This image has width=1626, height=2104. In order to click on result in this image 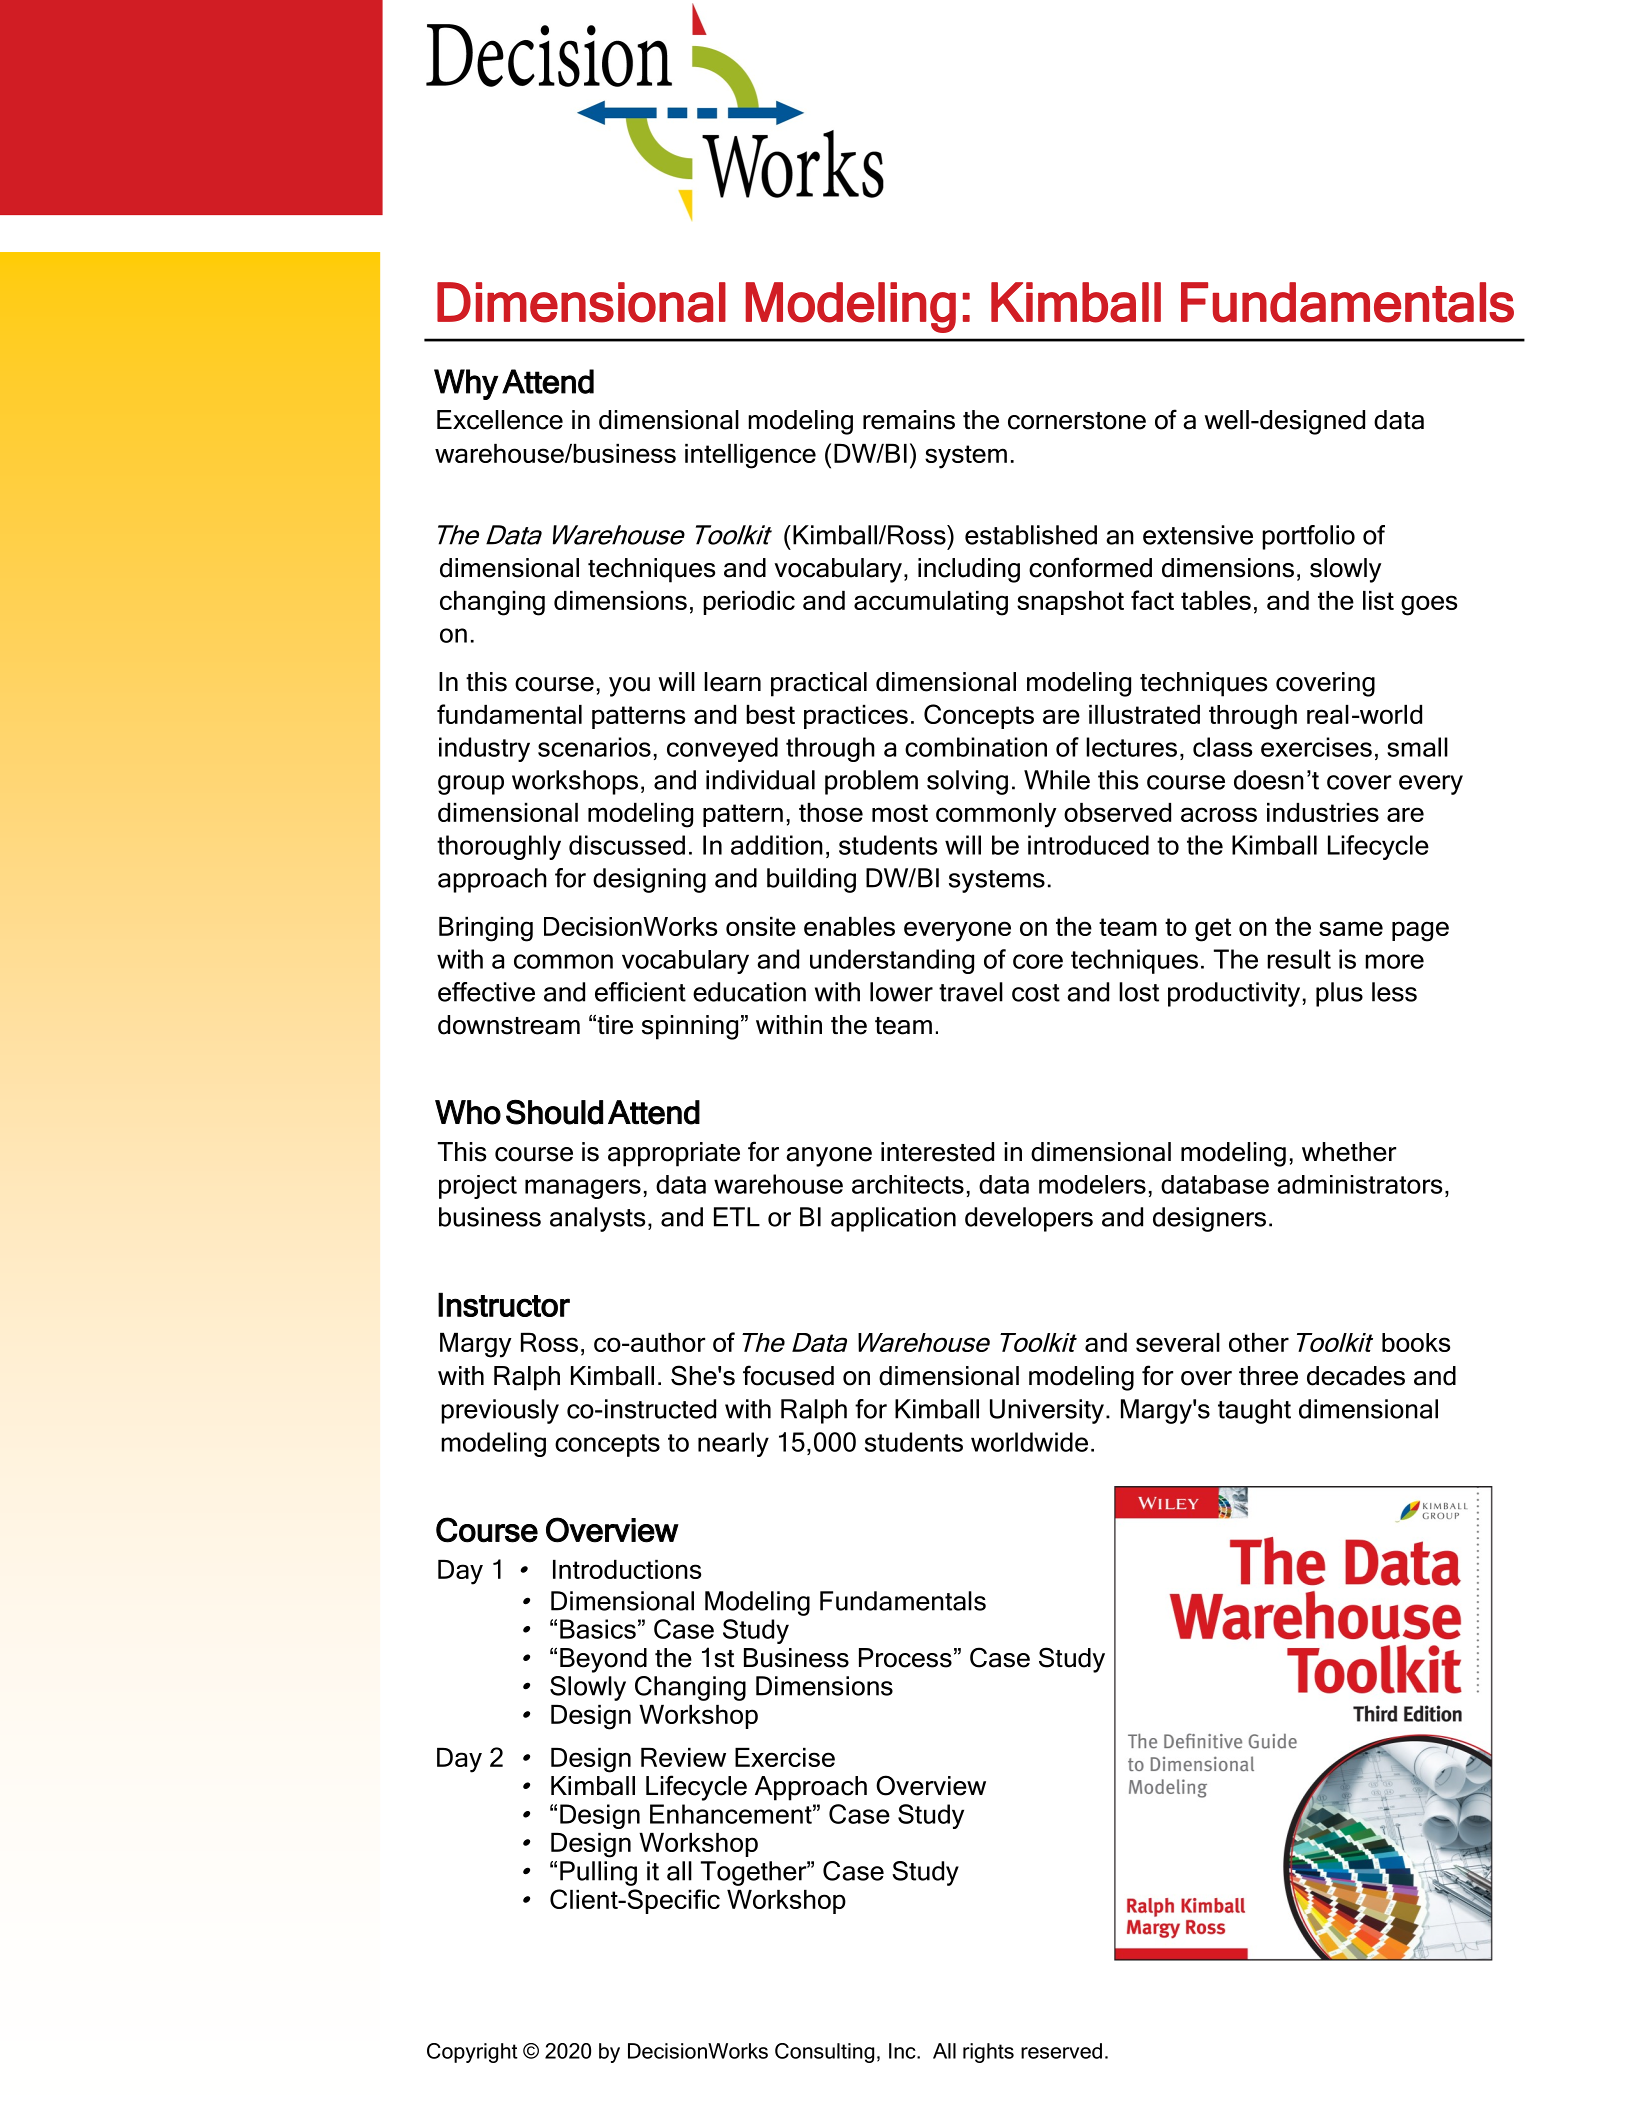, I will do `click(1299, 959)`.
